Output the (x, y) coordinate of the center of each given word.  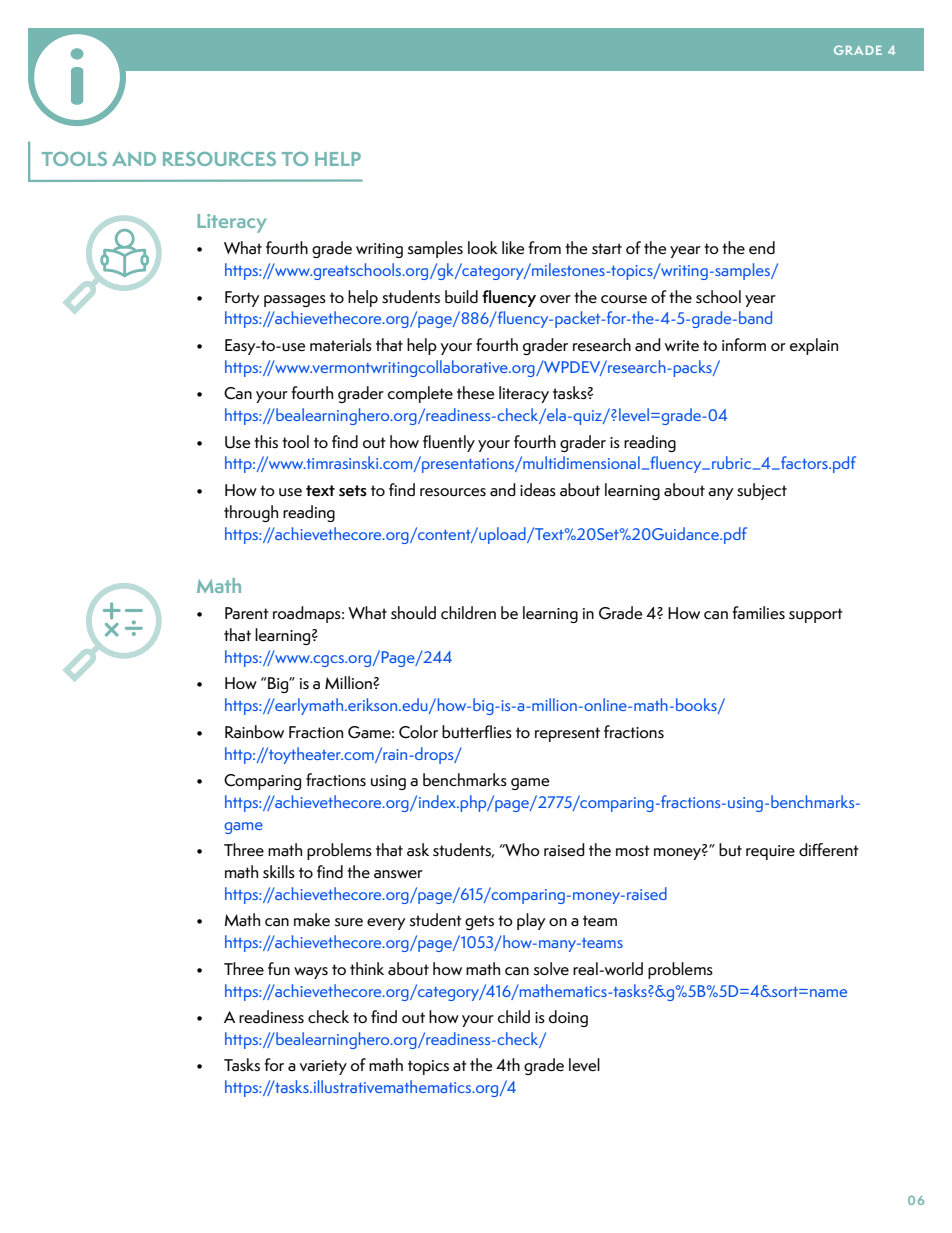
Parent (247, 613)
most (633, 851)
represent (567, 734)
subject (762, 491)
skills (279, 872)
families (758, 613)
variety (323, 1067)
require (770, 852)
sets (353, 491)
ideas (538, 490)
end (762, 248)
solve (551, 969)
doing (568, 1018)
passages (295, 301)
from (544, 247)
